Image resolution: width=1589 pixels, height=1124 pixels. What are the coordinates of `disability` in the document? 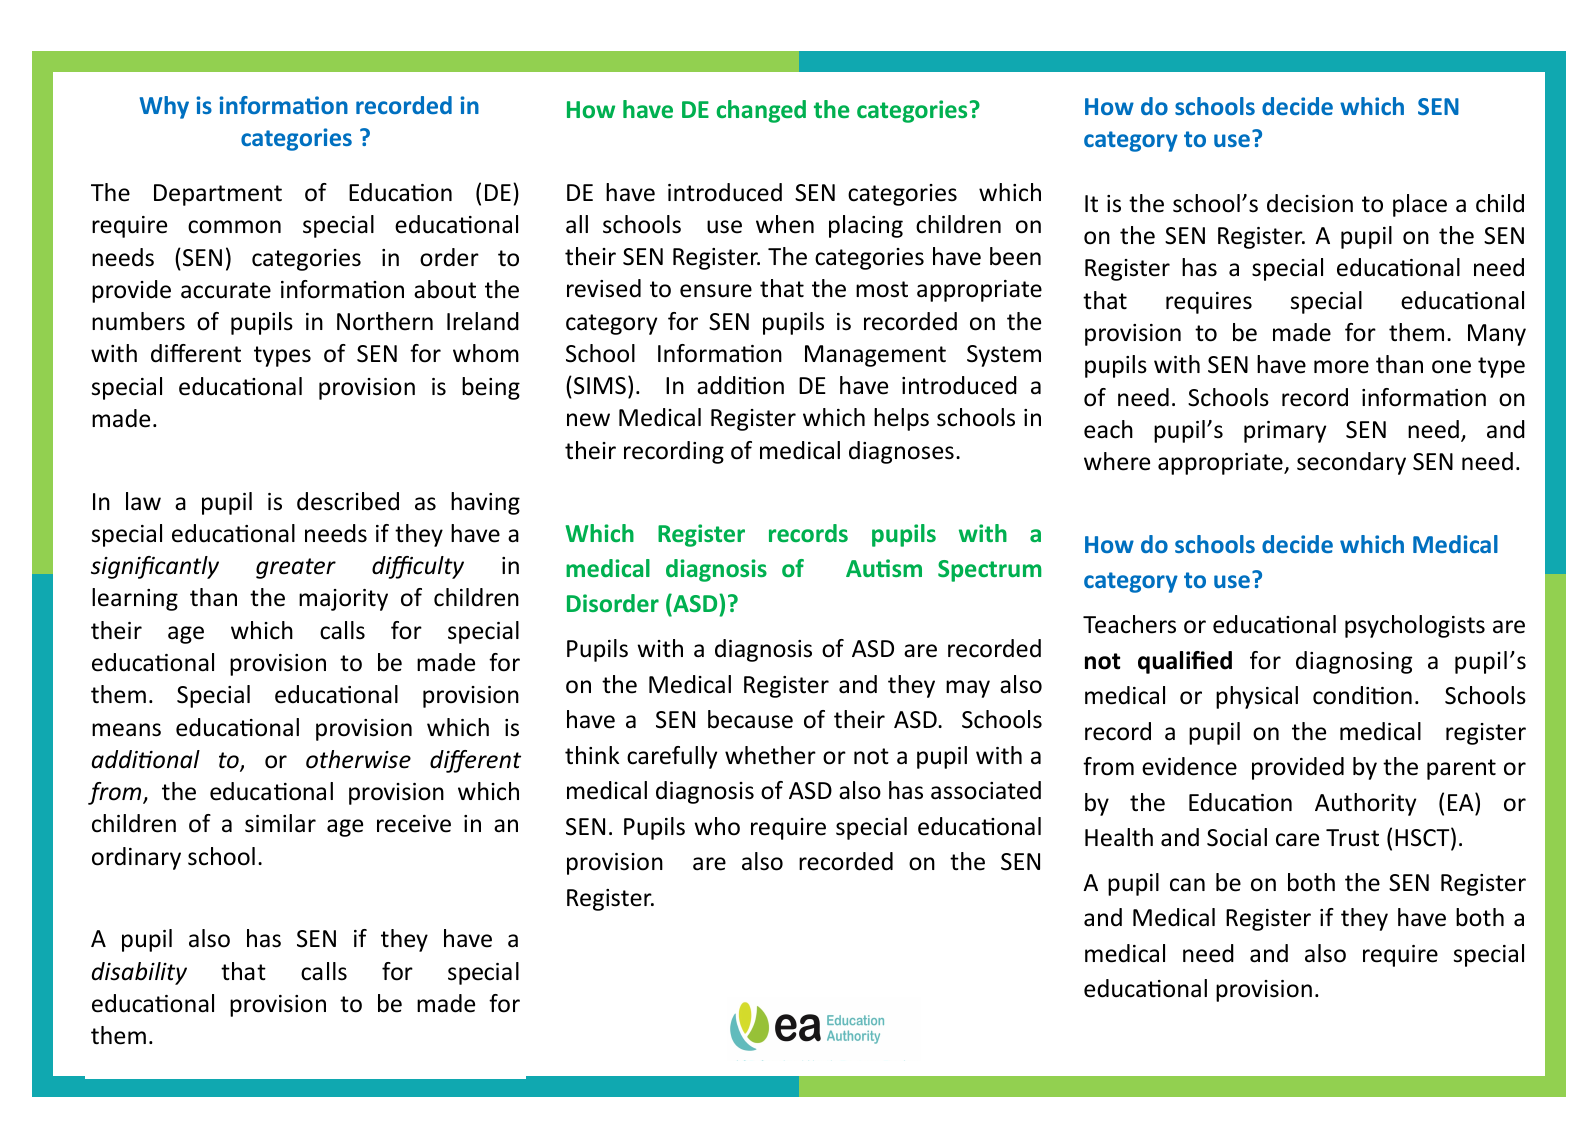 It's located at (139, 973).
